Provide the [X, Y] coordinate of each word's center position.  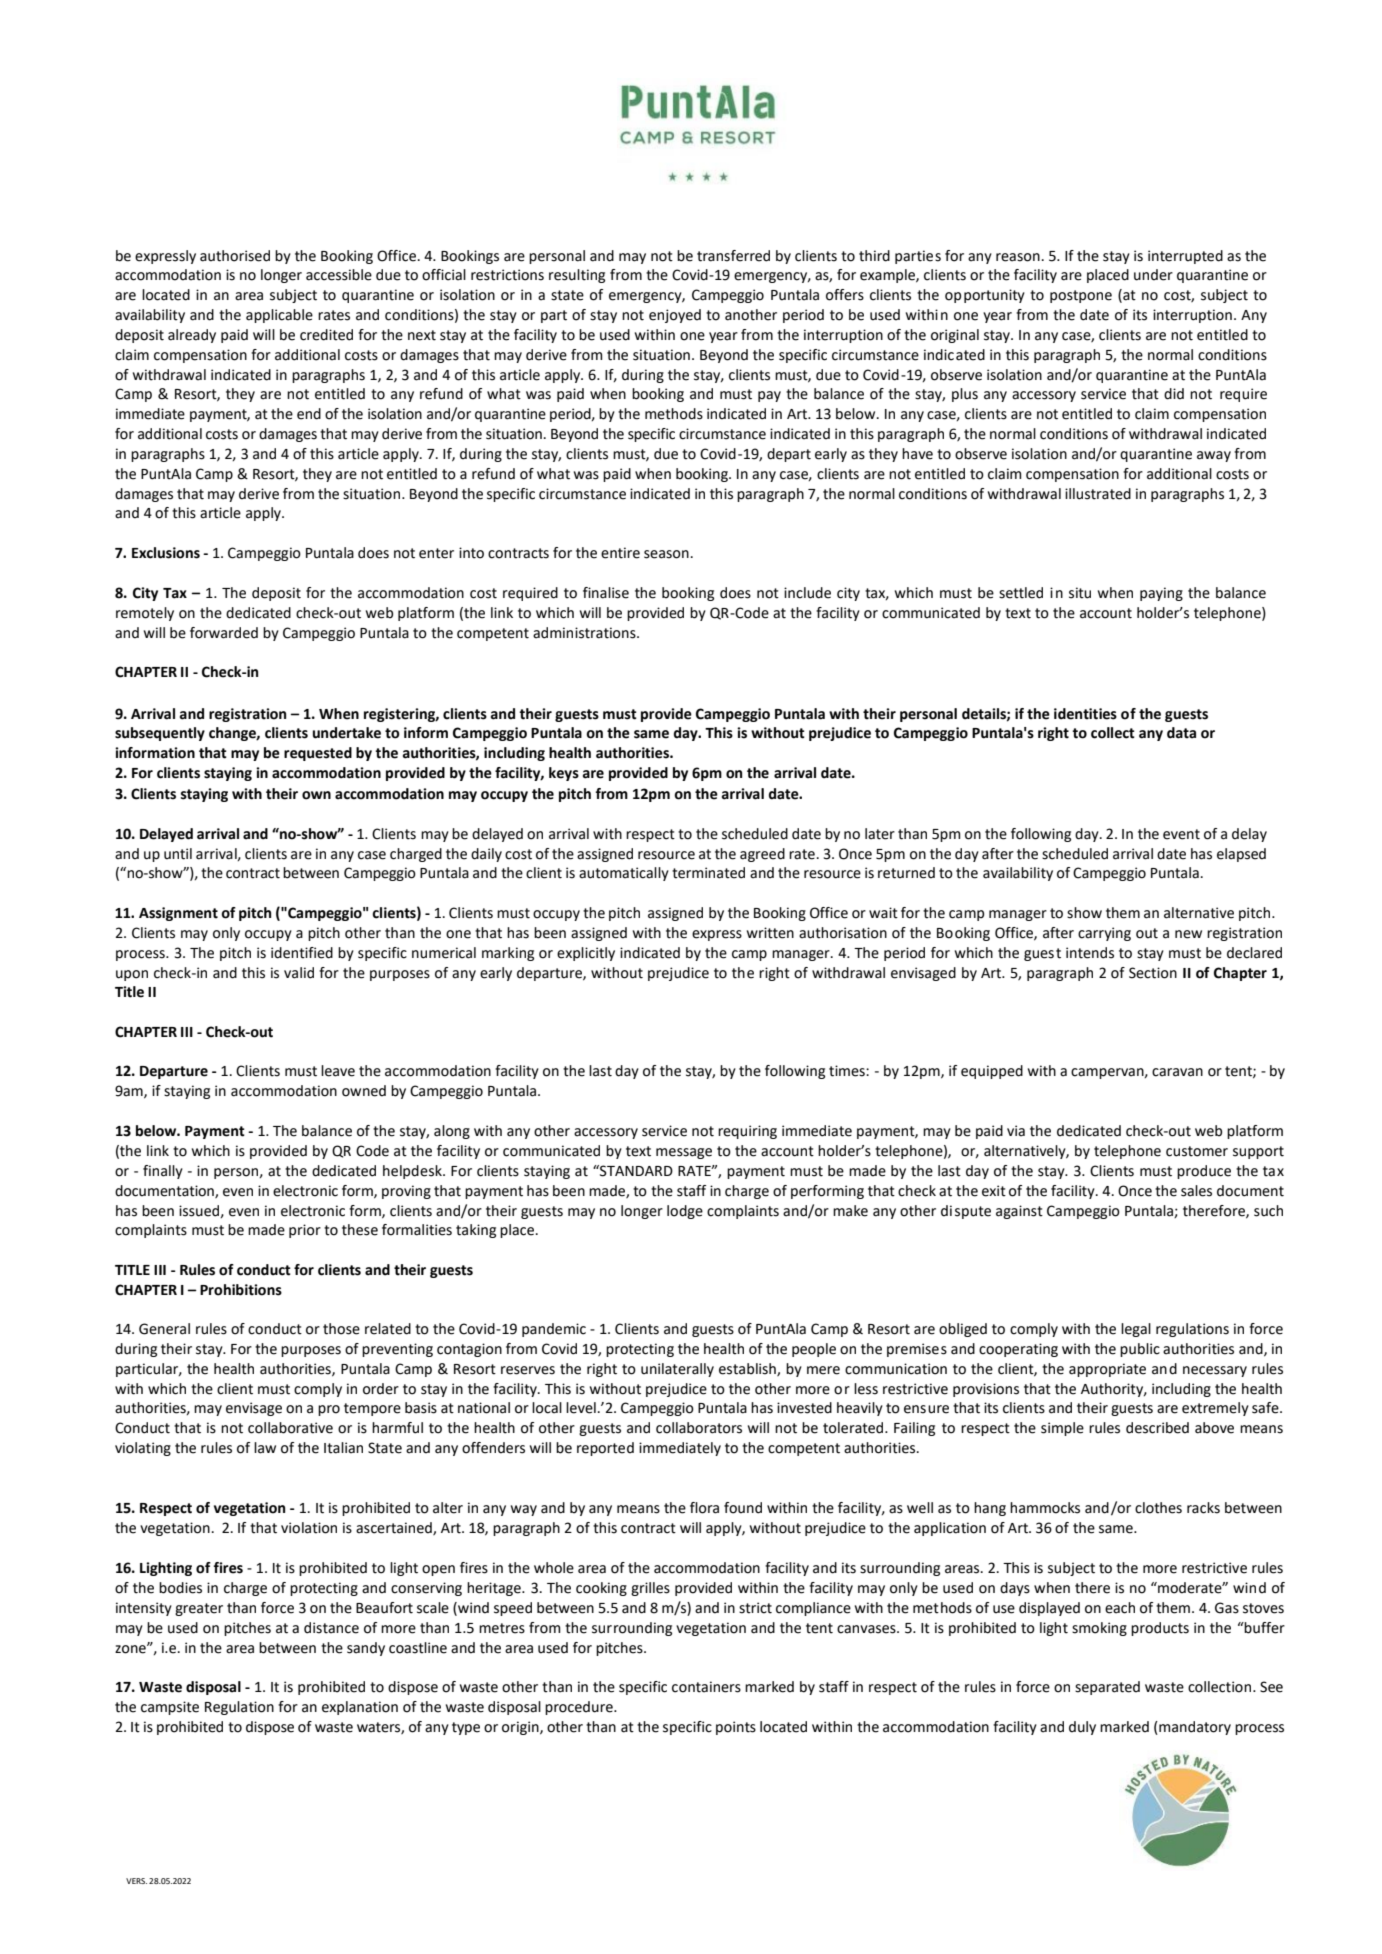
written [770, 933]
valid [299, 973]
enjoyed [675, 316]
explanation [360, 1708]
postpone [1081, 296]
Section [1153, 973]
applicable [279, 316]
